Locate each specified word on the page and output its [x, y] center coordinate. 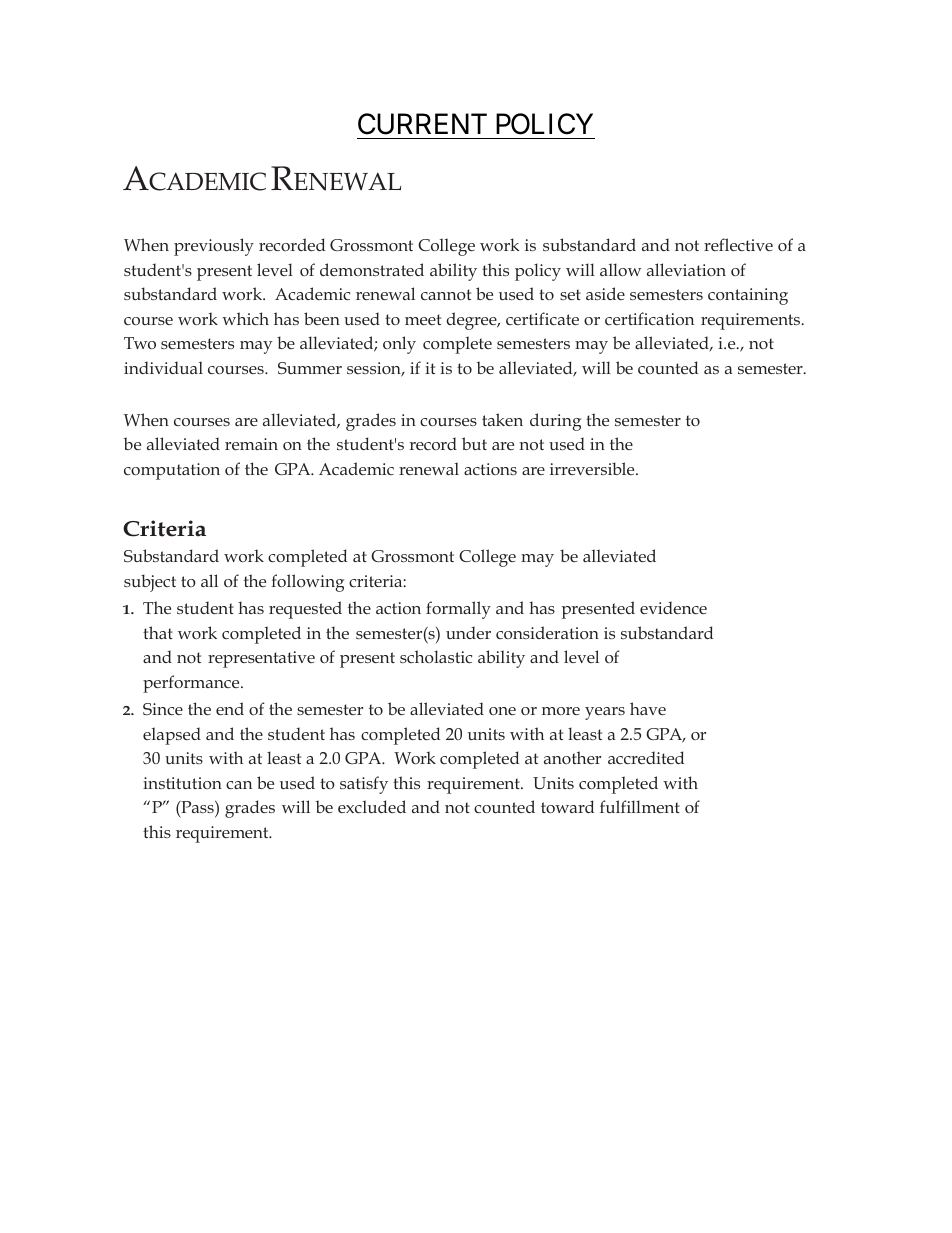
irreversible [593, 468]
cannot [446, 294]
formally [458, 610]
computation [172, 471]
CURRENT [422, 124]
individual [163, 367]
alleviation [686, 269]
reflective [738, 244]
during [555, 422]
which [245, 318]
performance [192, 684]
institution [182, 783]
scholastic [436, 656]
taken [502, 419]
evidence [673, 607]
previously [214, 247]
